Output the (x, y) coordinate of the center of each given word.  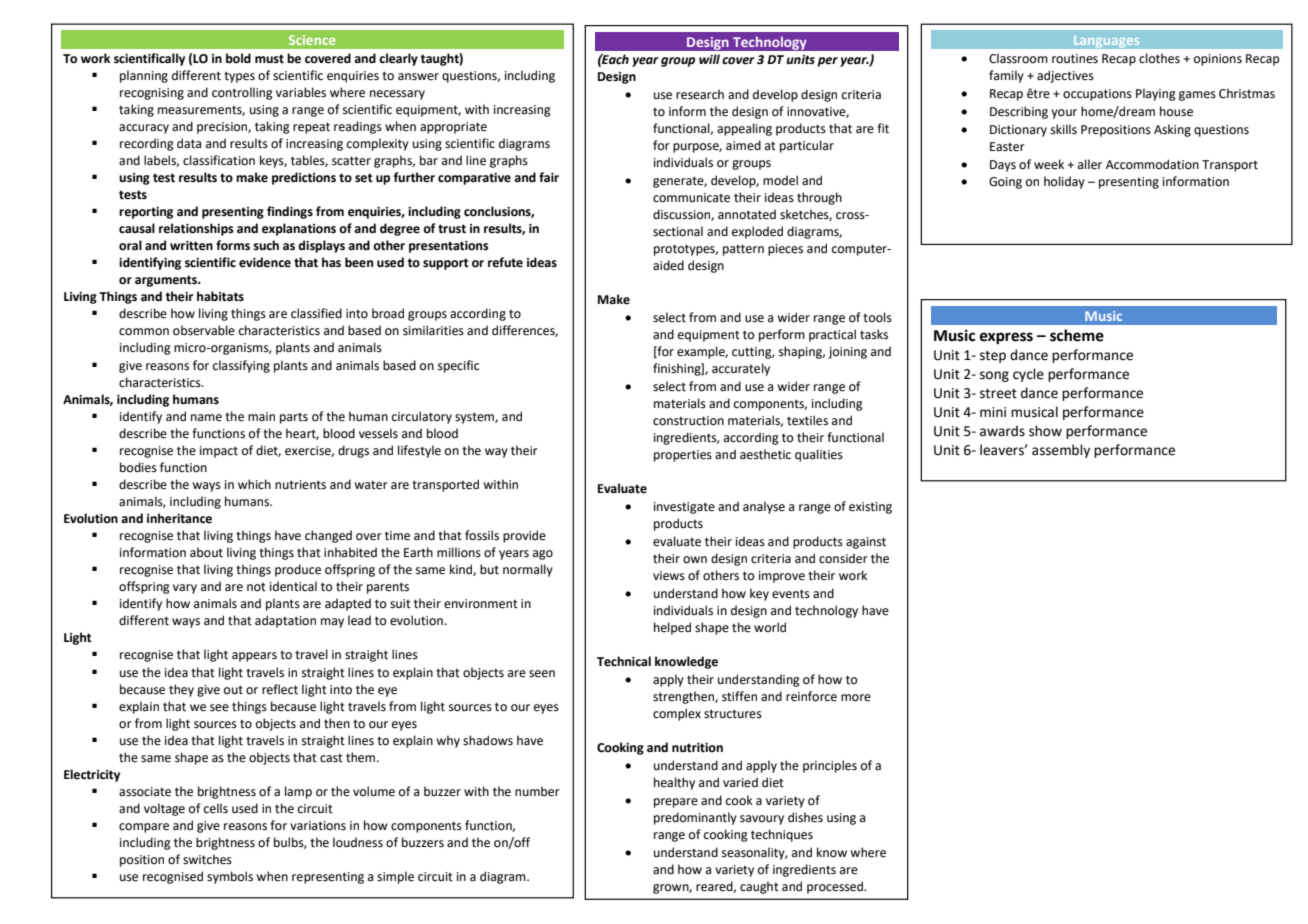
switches (207, 859)
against (866, 543)
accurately (741, 369)
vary (185, 589)
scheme (1077, 335)
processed (836, 887)
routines (1075, 59)
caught (759, 887)
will (709, 59)
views (669, 576)
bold (238, 58)
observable (204, 330)
